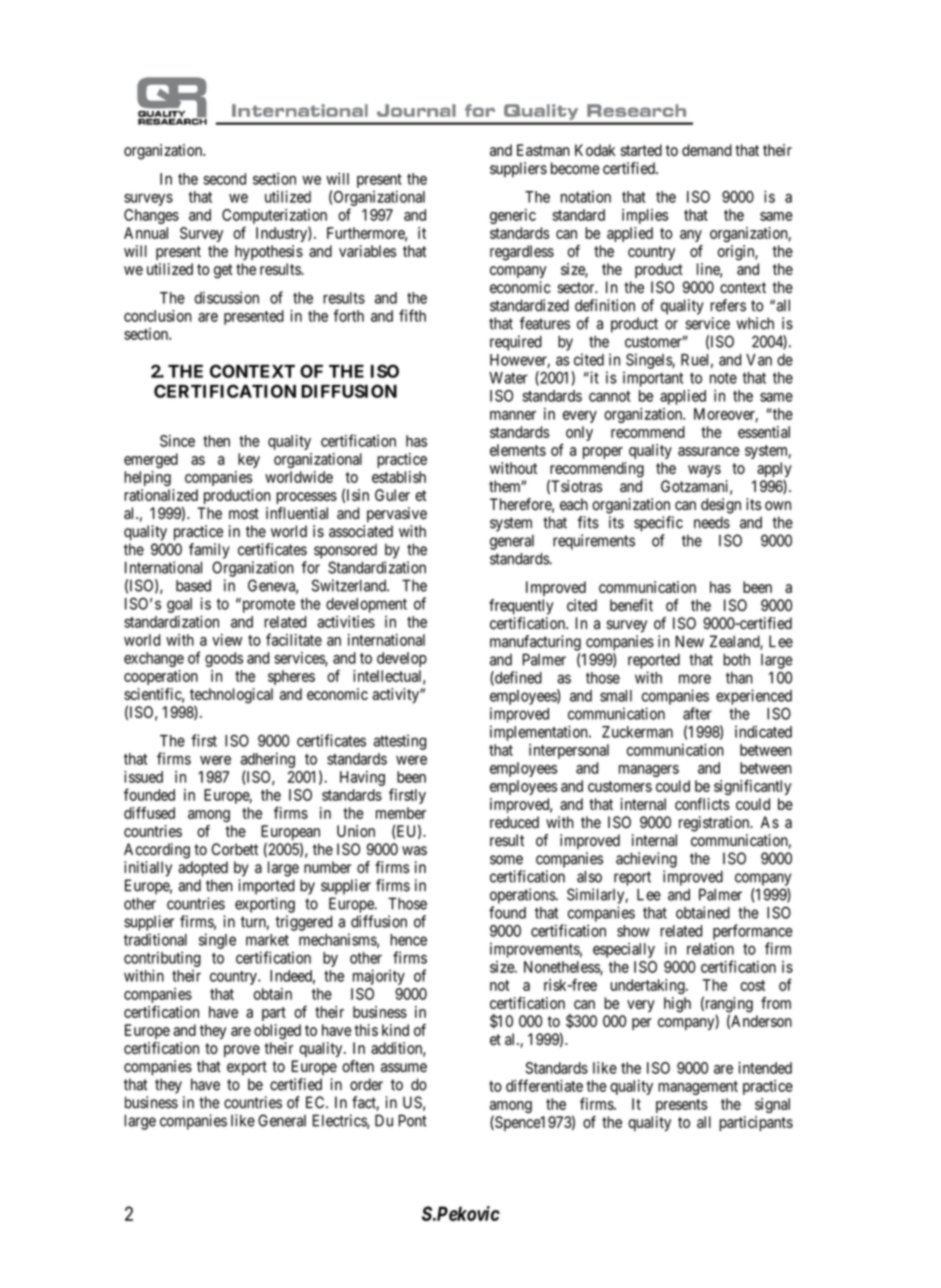 This document has width=941, height=1288. Describe the element at coordinates (521, 607) in the document. I see `frequently` at that location.
